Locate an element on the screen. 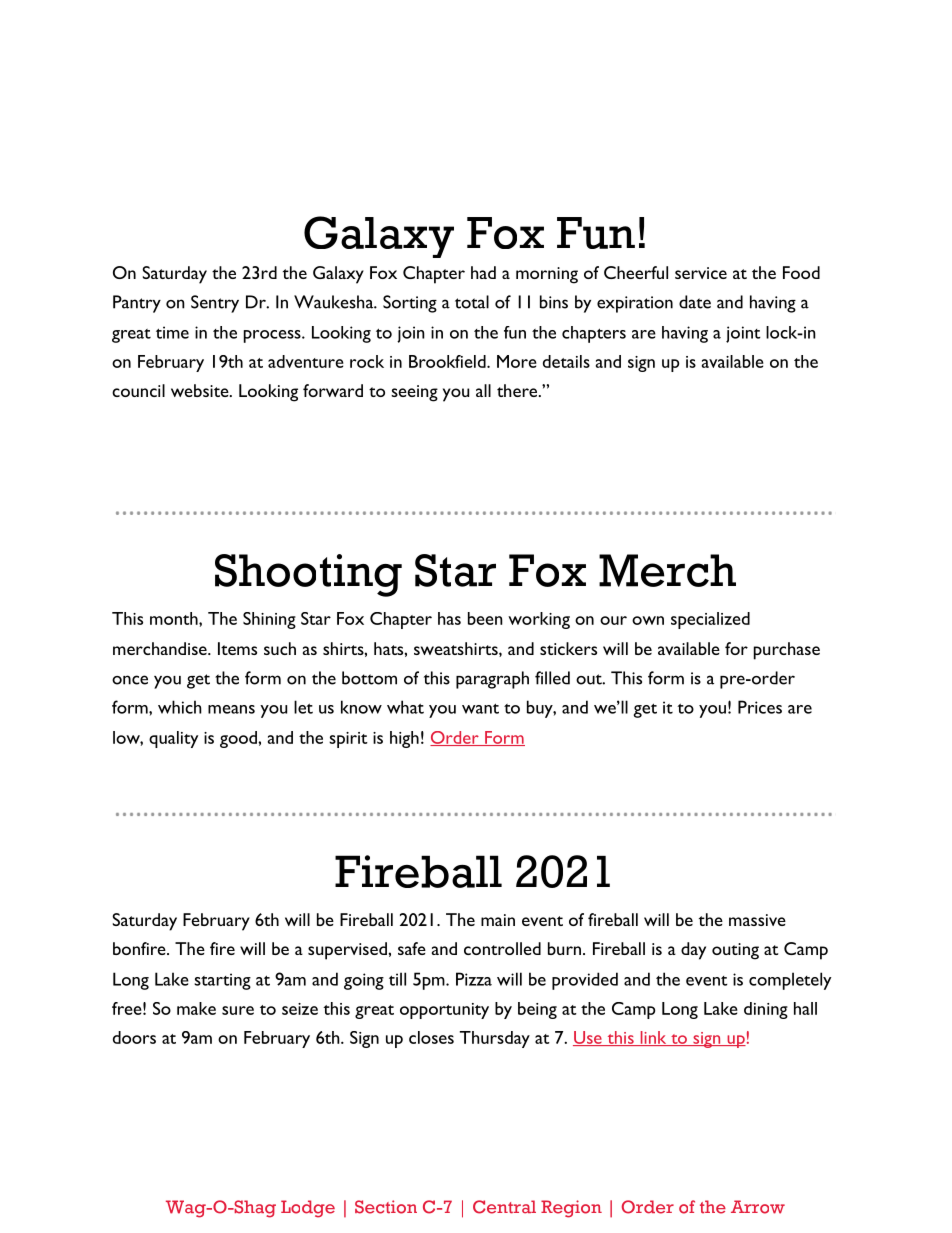 This screenshot has width=952, height=1233. Sentry is located at coordinates (215, 304).
